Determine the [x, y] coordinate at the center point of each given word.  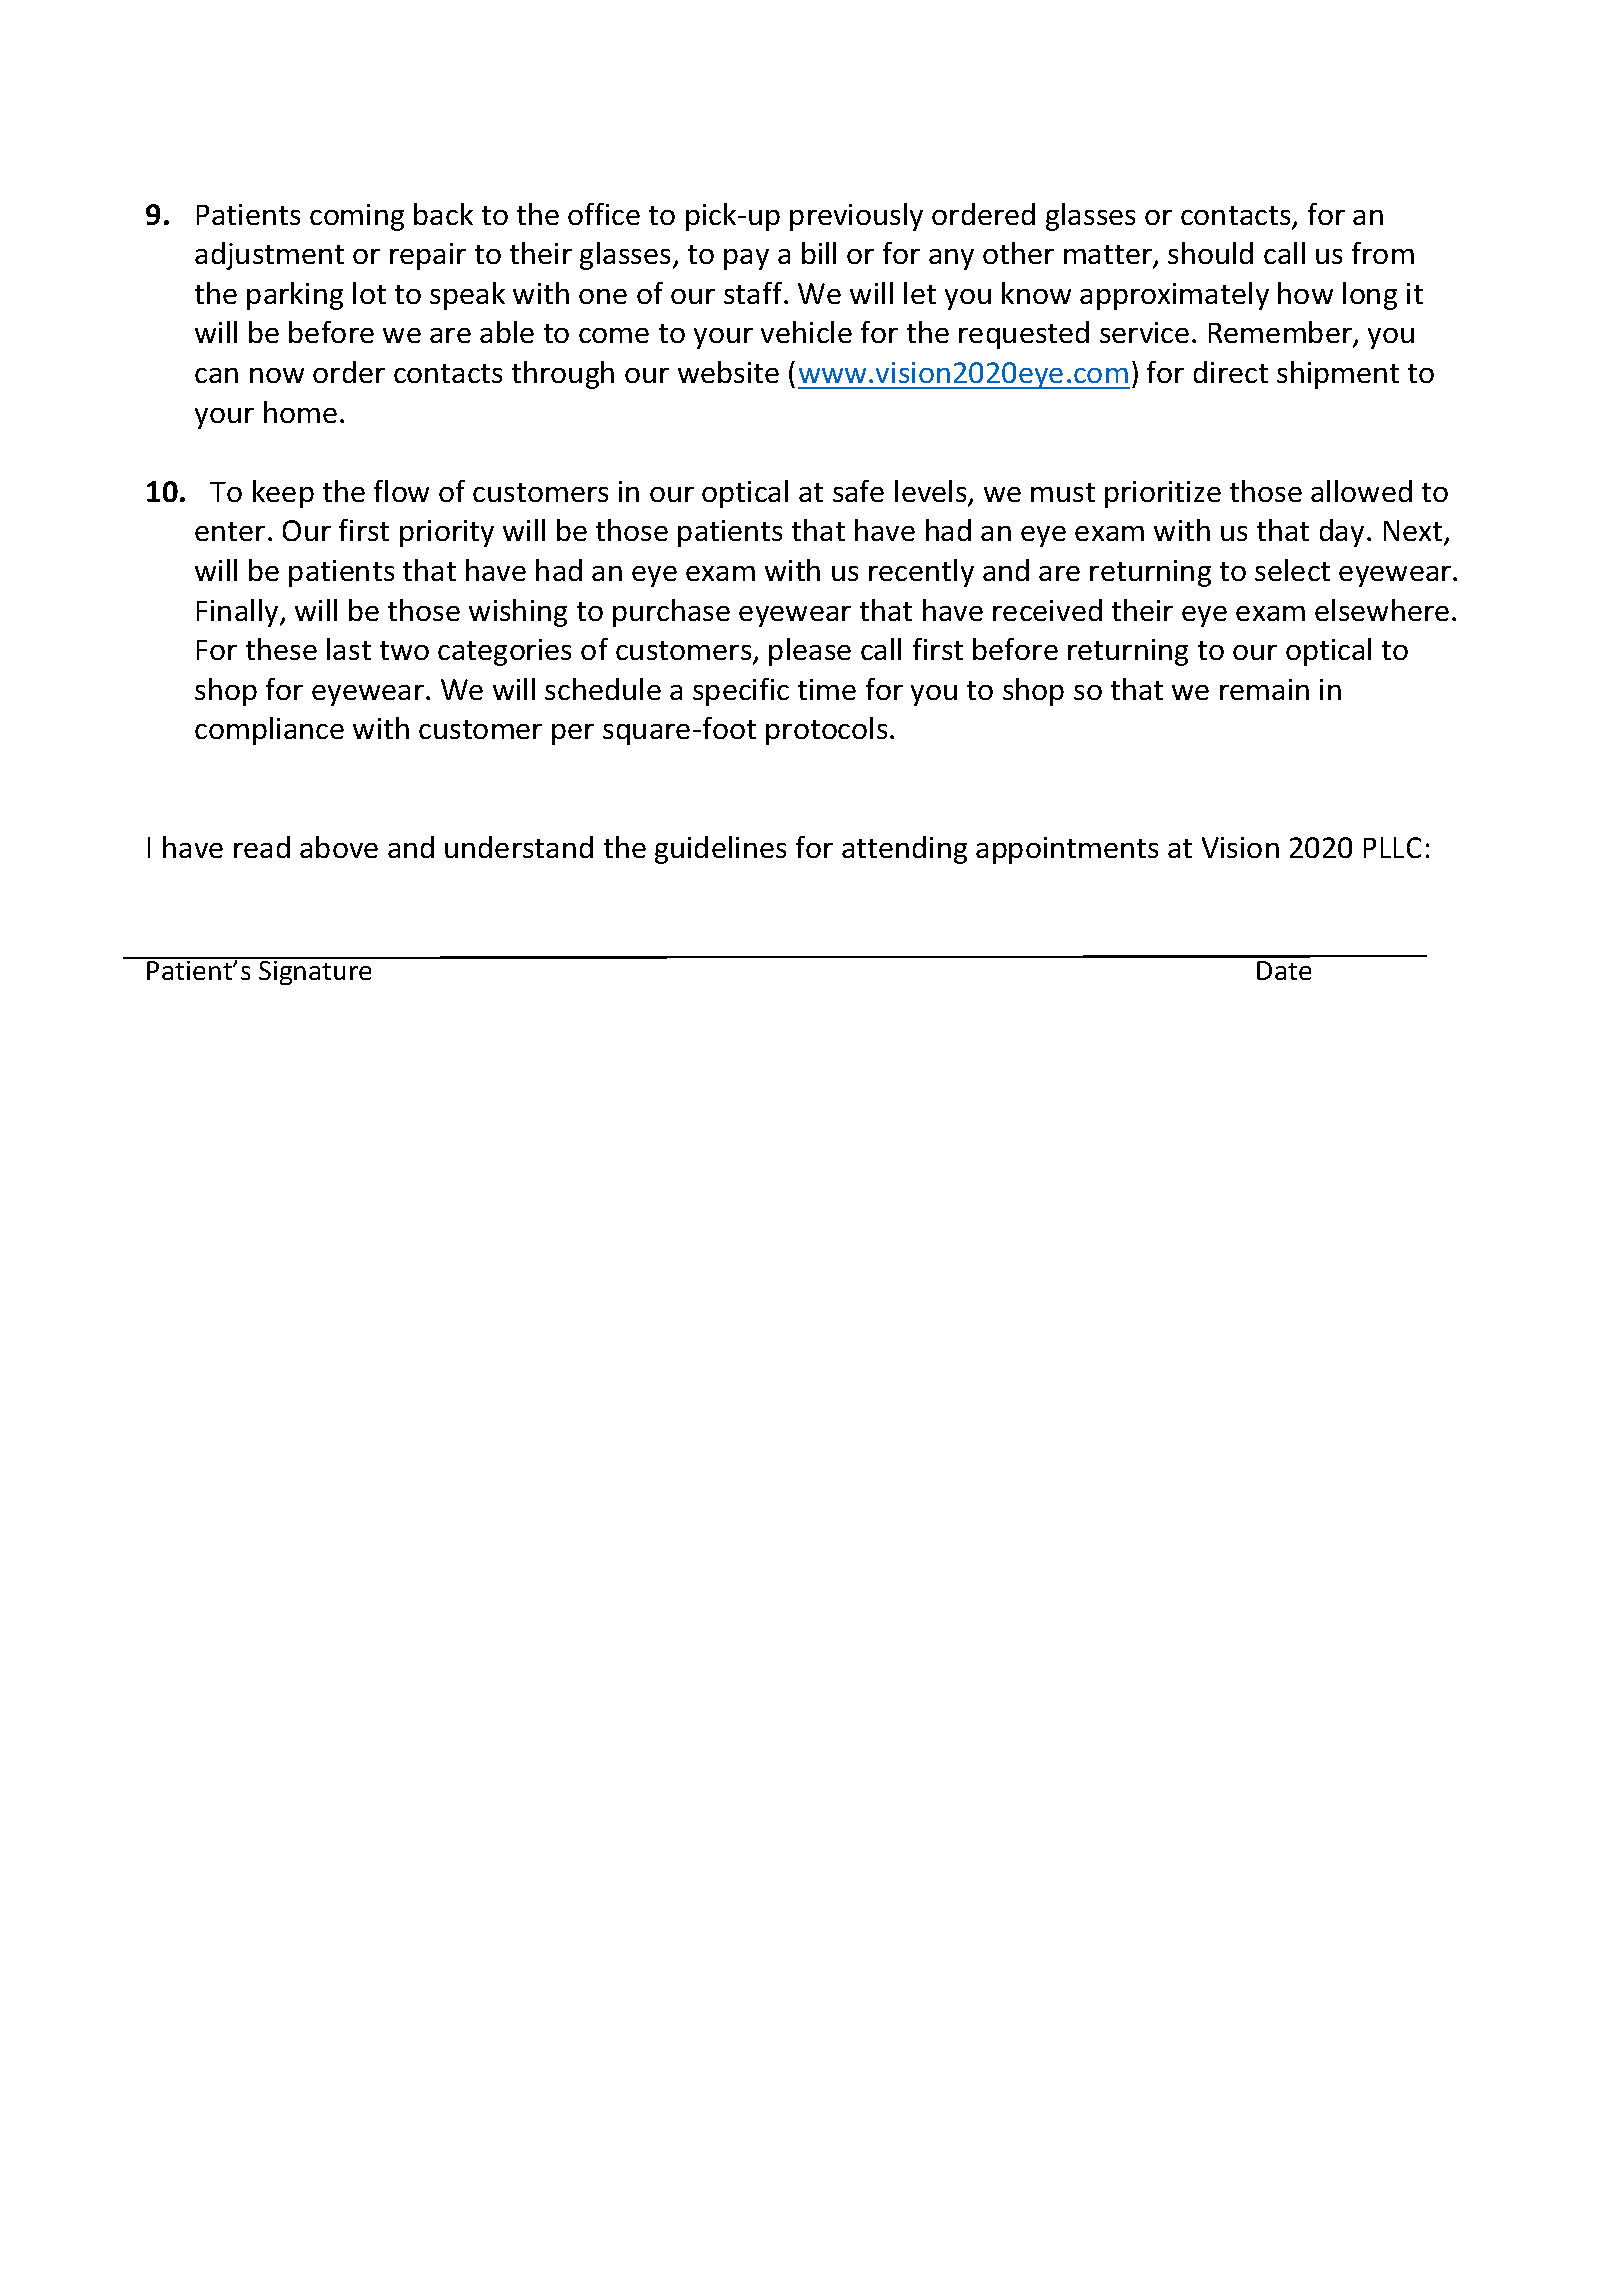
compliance [269, 731]
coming [357, 217]
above [339, 847]
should [1210, 253]
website [728, 372]
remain [1264, 689]
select [1292, 570]
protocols [826, 731]
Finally [239, 613]
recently [921, 573]
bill [819, 253]
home [300, 412]
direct [1231, 372]
